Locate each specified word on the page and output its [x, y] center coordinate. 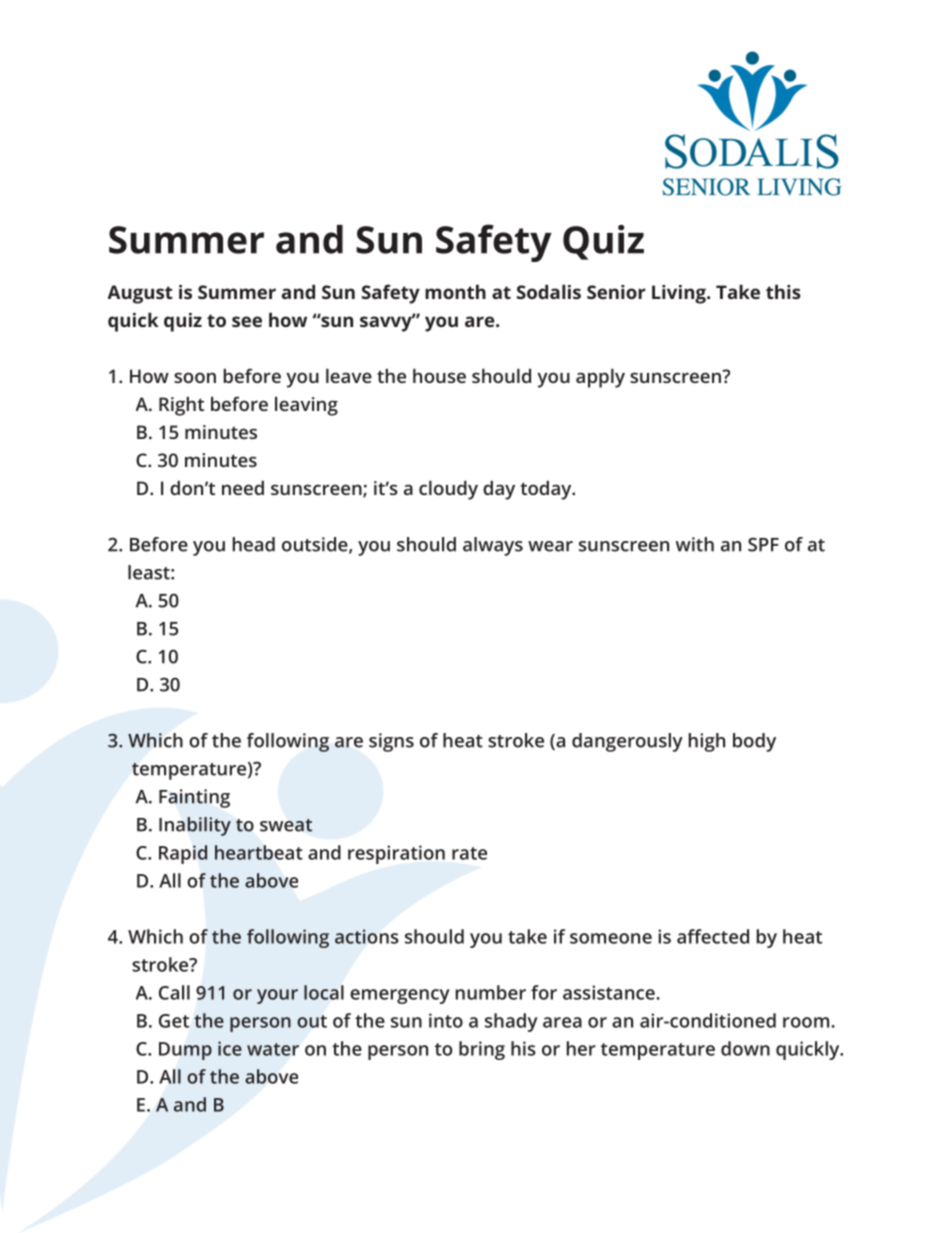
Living [680, 294]
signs [391, 742]
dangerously [627, 742]
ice [230, 1048]
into [446, 1020]
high [706, 742]
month [455, 292]
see [247, 321]
